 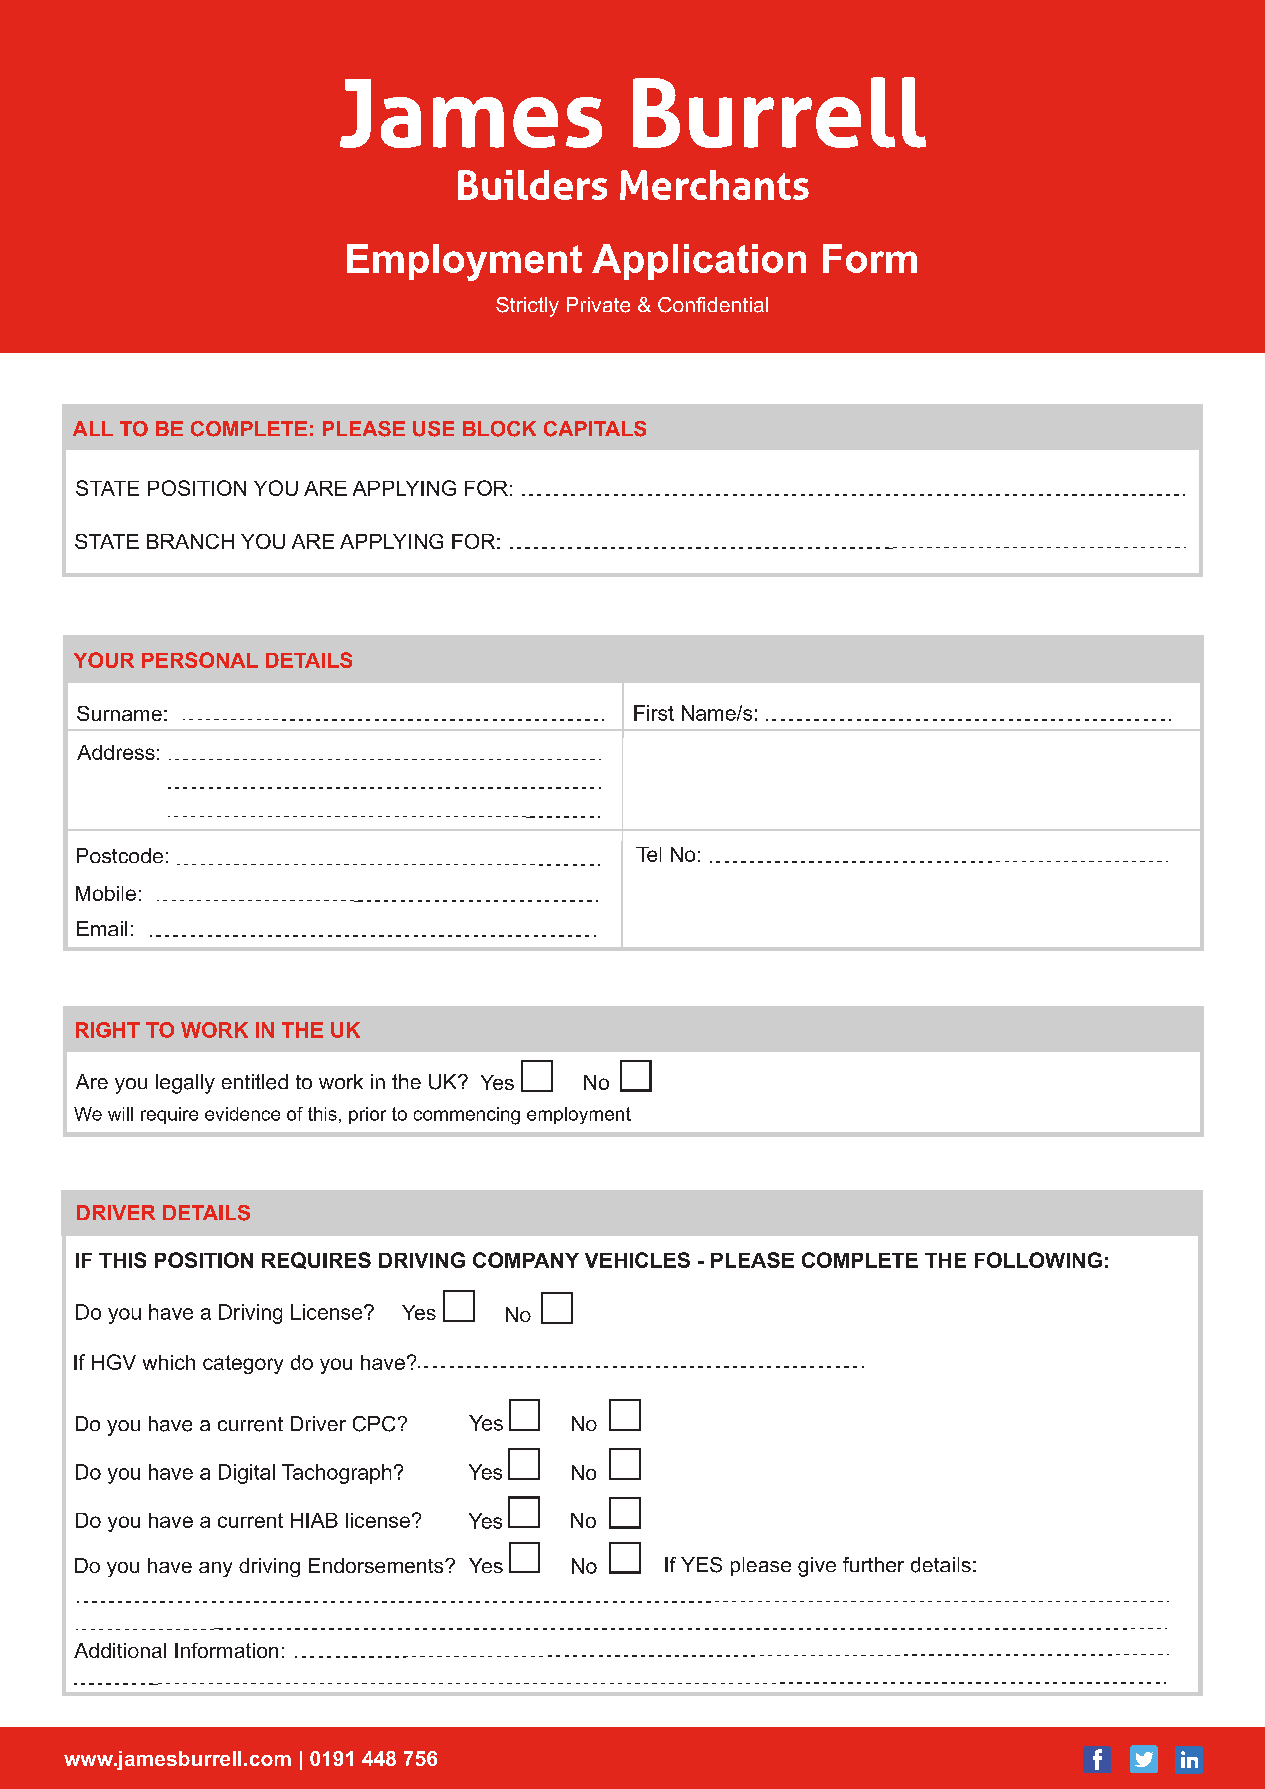 I want to click on First, so click(x=654, y=713).
